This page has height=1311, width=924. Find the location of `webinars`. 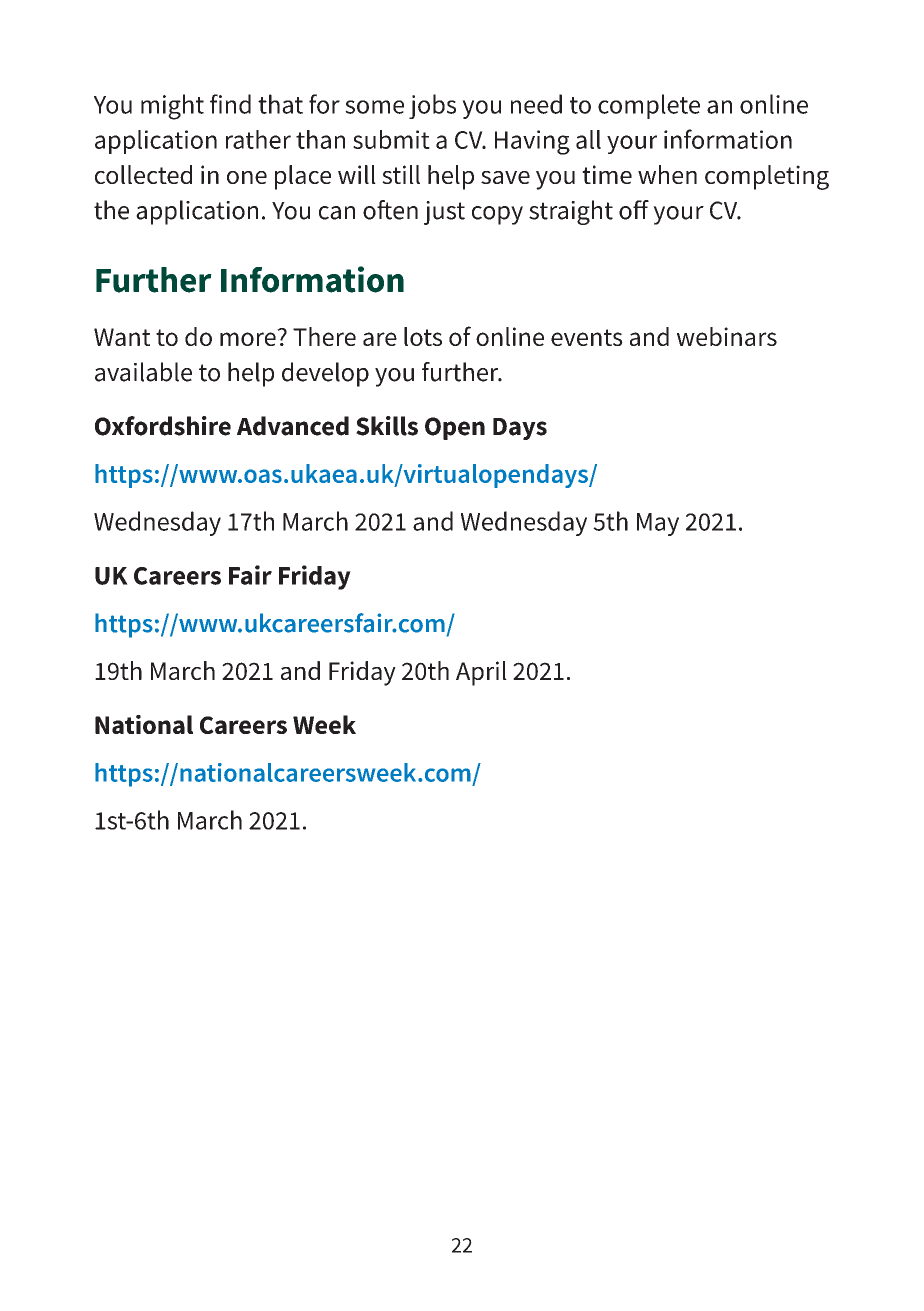

webinars is located at coordinates (727, 336).
